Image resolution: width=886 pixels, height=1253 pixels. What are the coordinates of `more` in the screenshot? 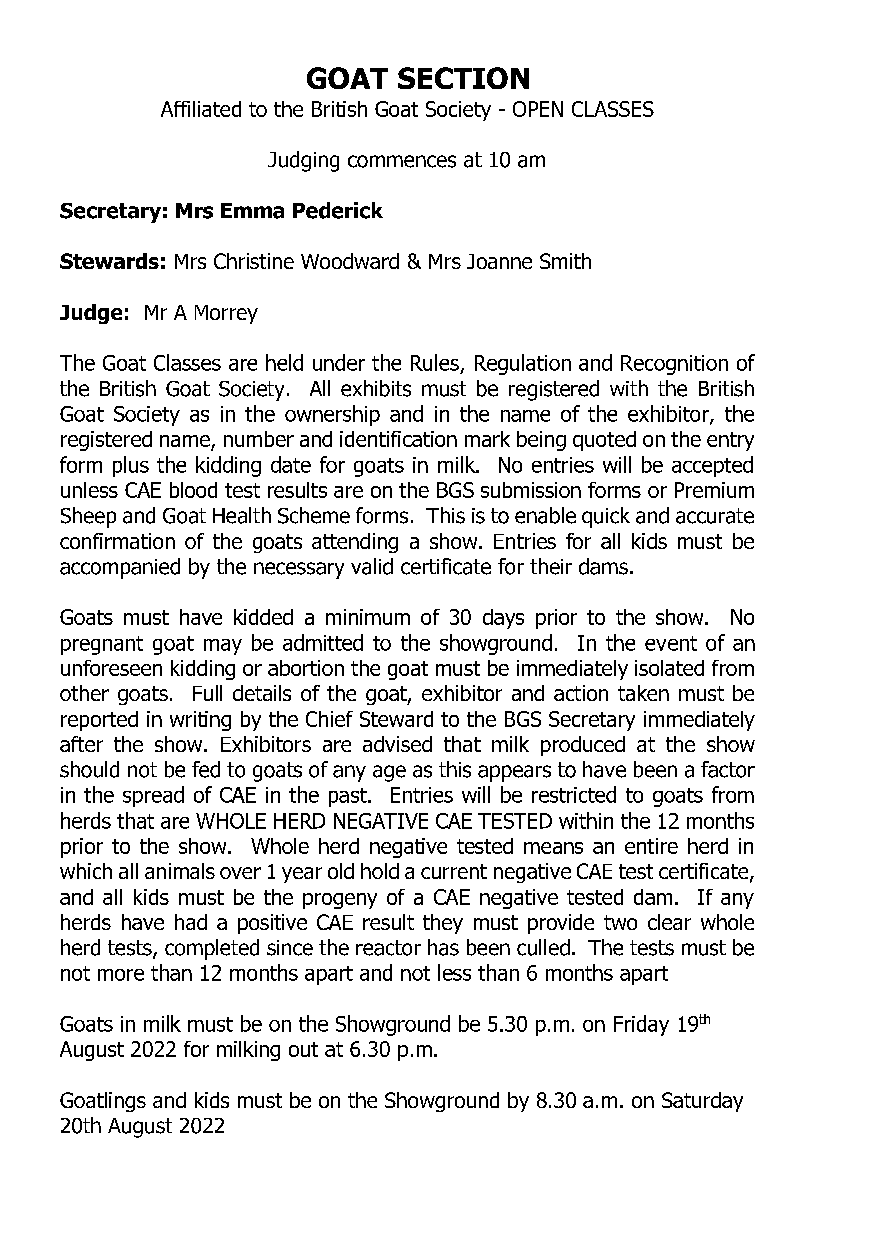 It's located at (121, 975).
